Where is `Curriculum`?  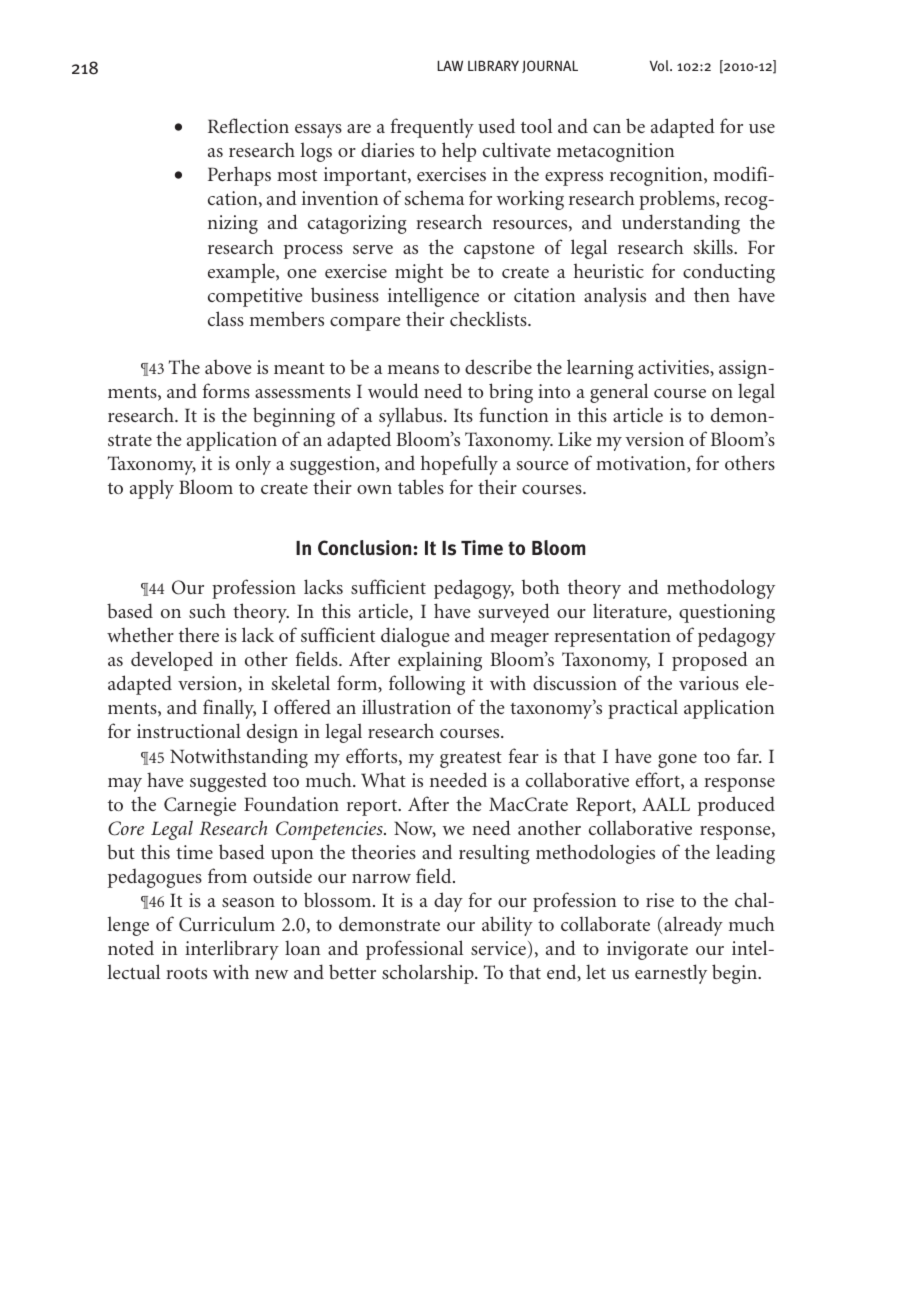
Curriculum is located at coordinates (227, 924).
